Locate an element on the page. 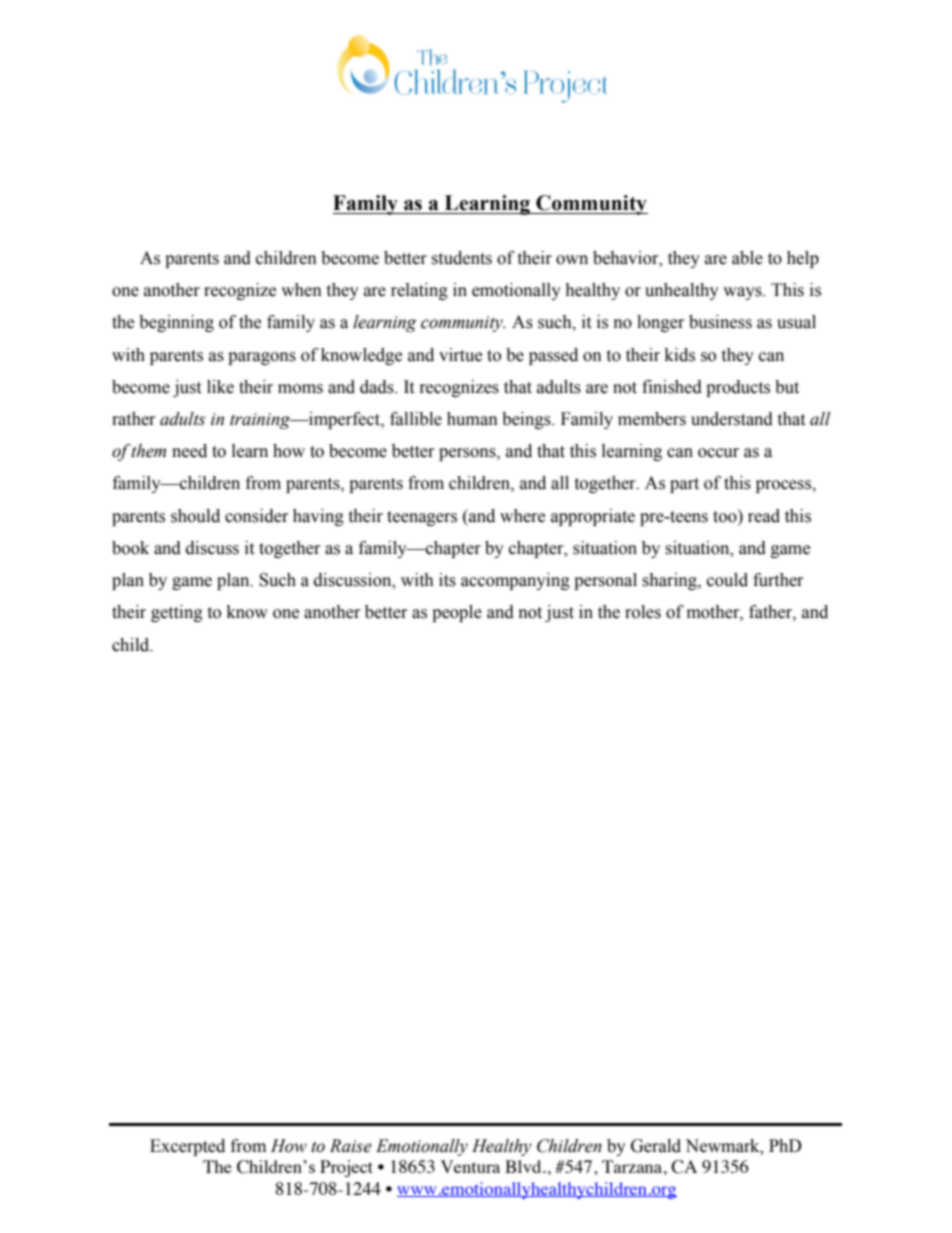 The image size is (952, 1233). getting is located at coordinates (177, 613).
